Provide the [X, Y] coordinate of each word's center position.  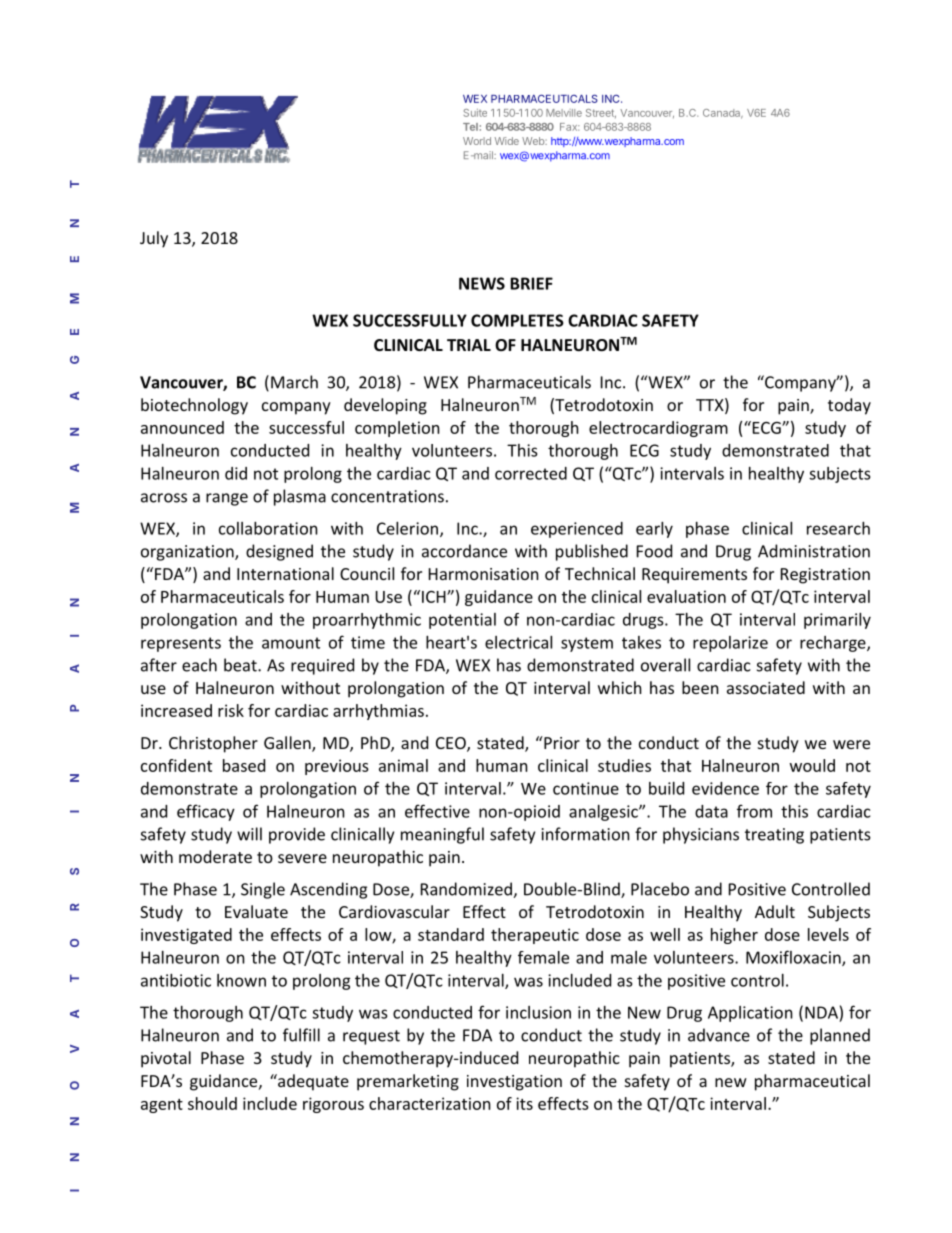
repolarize [730, 644]
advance [719, 1035]
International [285, 573]
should [212, 1103]
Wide [507, 141]
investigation [514, 1083]
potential [462, 621]
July [154, 239]
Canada [723, 114]
